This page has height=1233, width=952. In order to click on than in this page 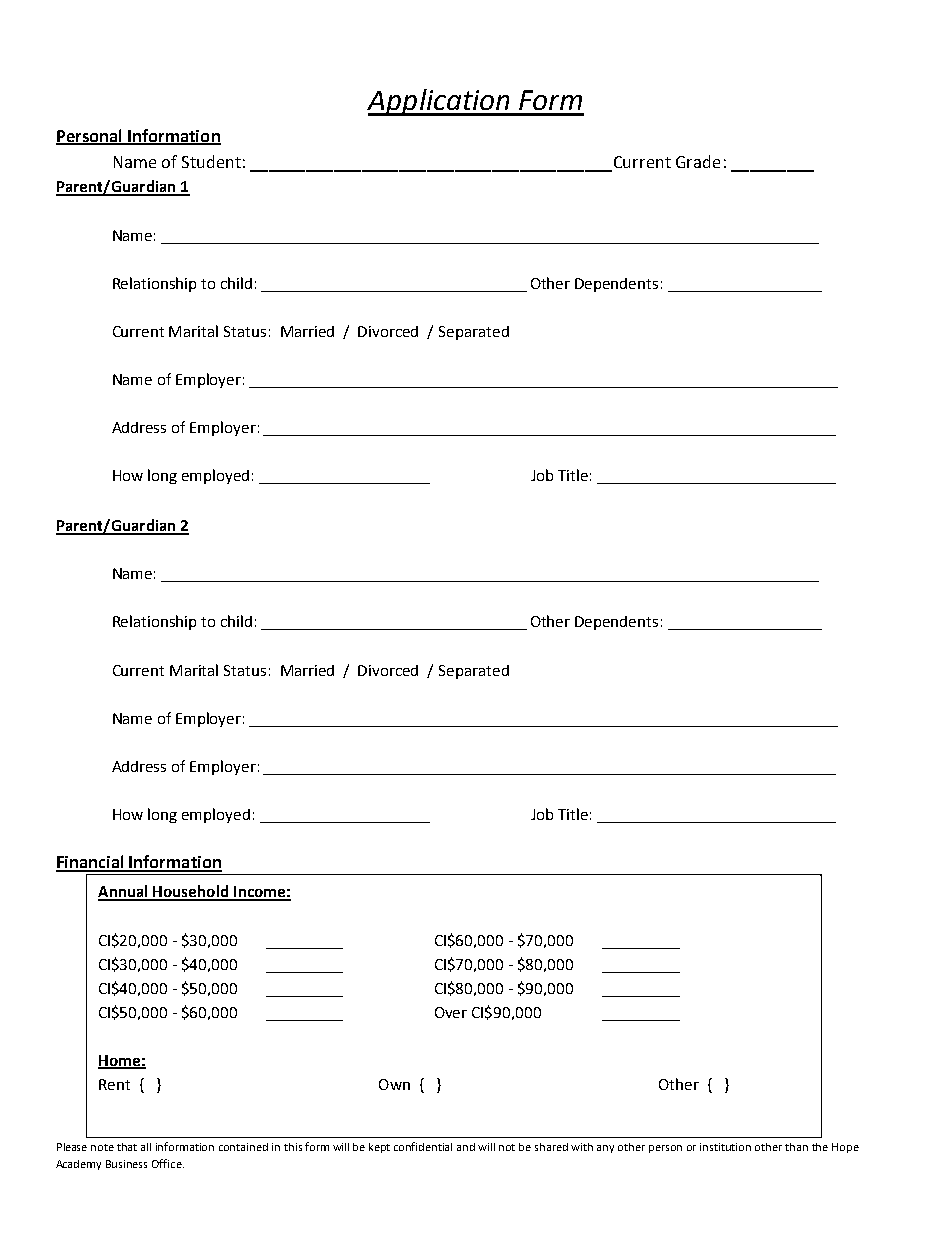, I will do `click(796, 1147)`.
